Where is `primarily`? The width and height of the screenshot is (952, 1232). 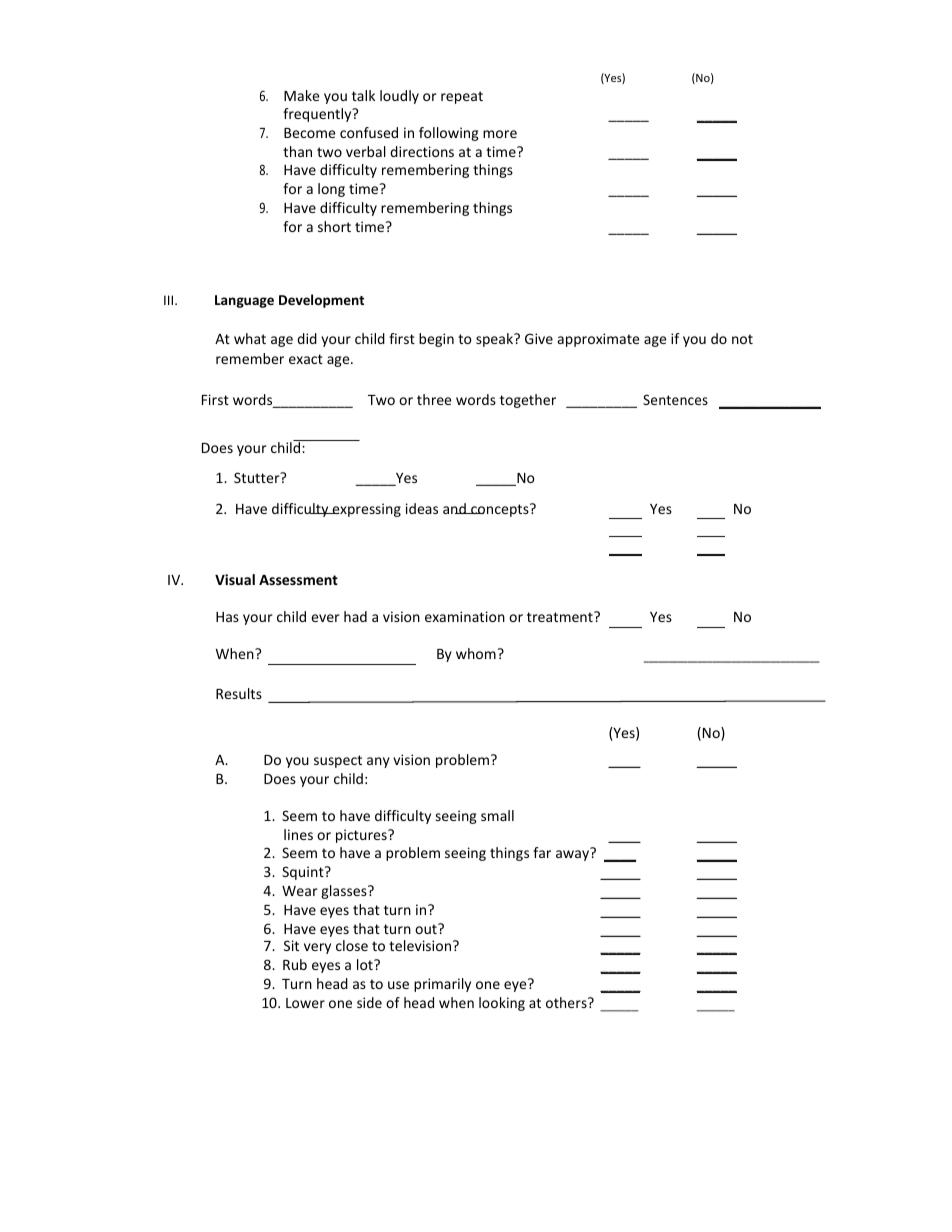 primarily is located at coordinates (442, 985).
